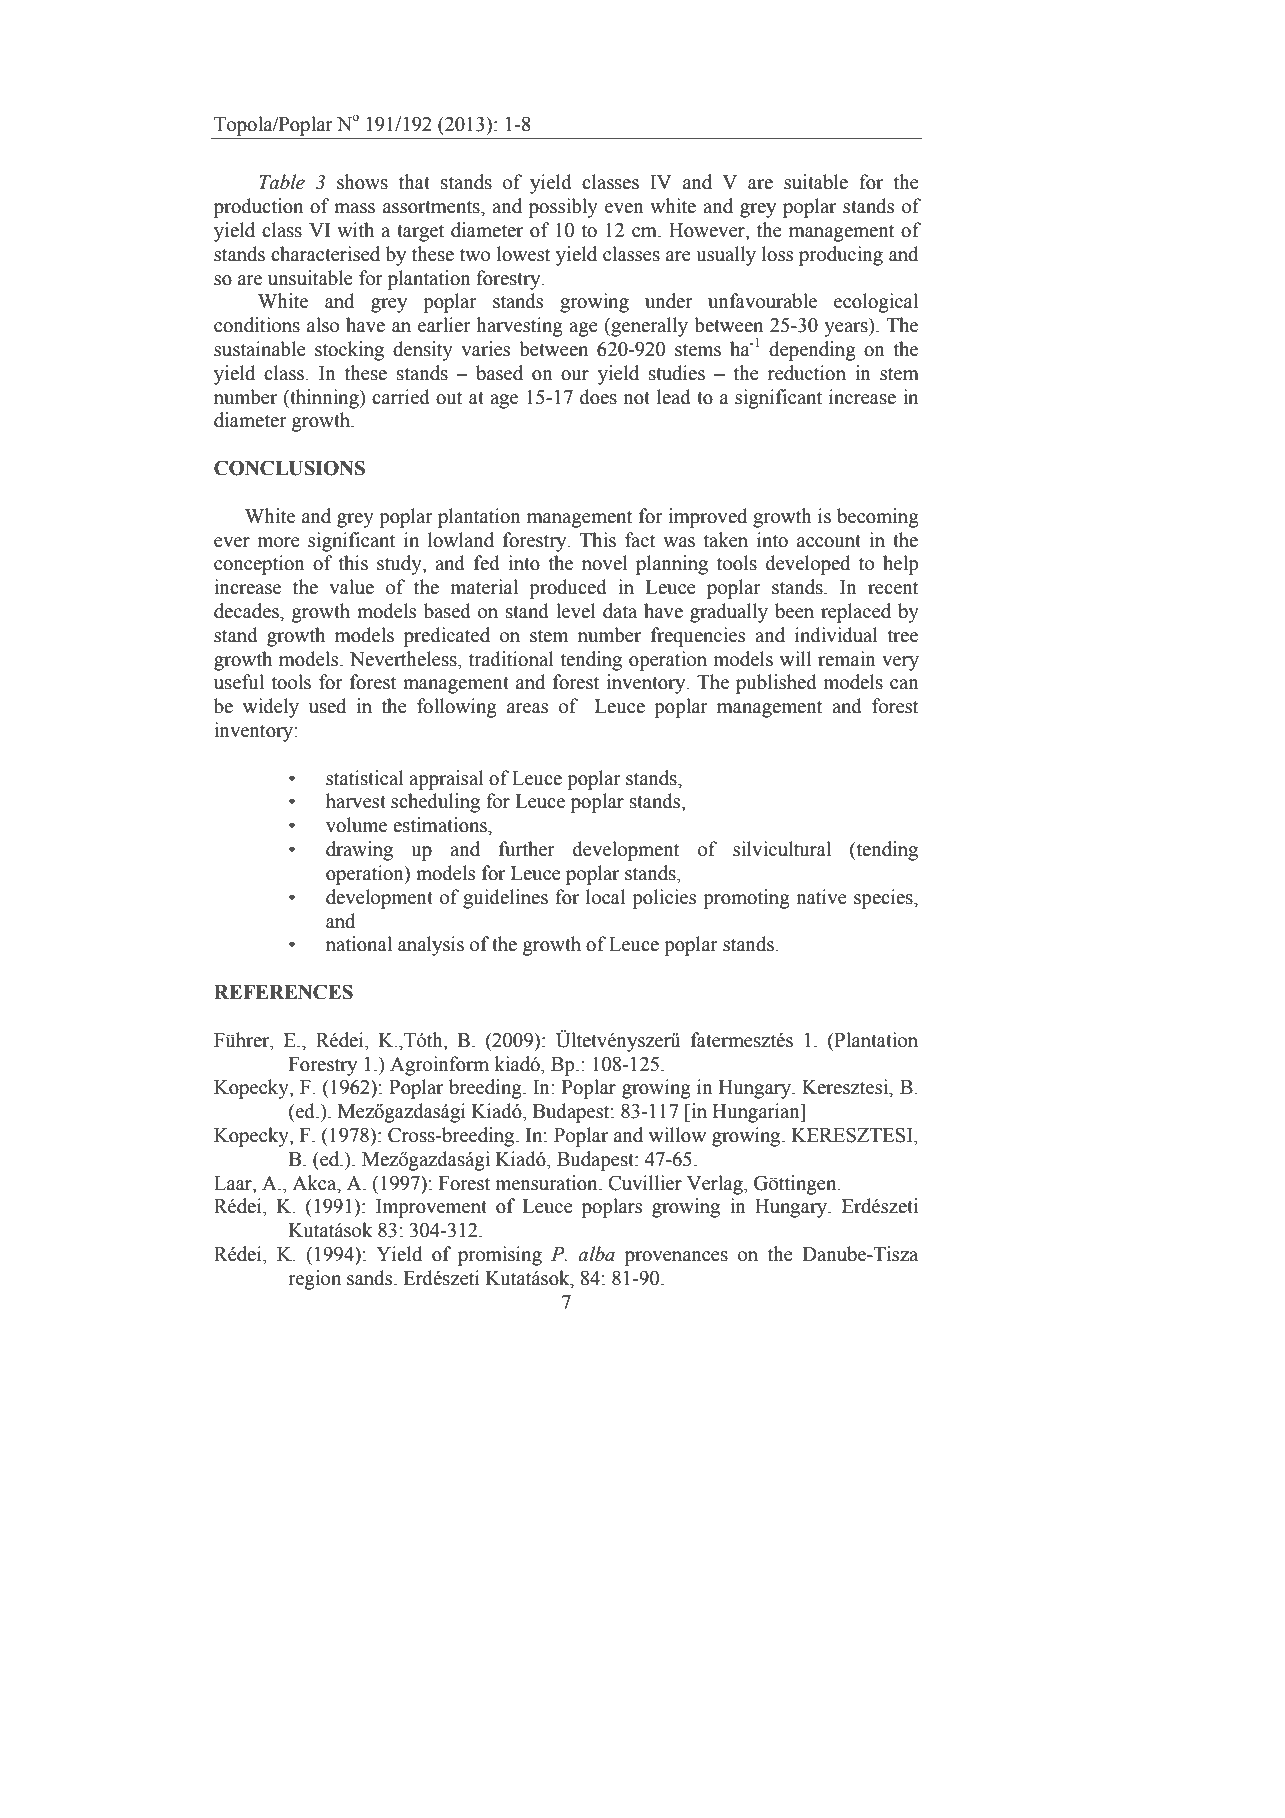  Describe the element at coordinates (821, 897) in the screenshot. I see `native` at that location.
